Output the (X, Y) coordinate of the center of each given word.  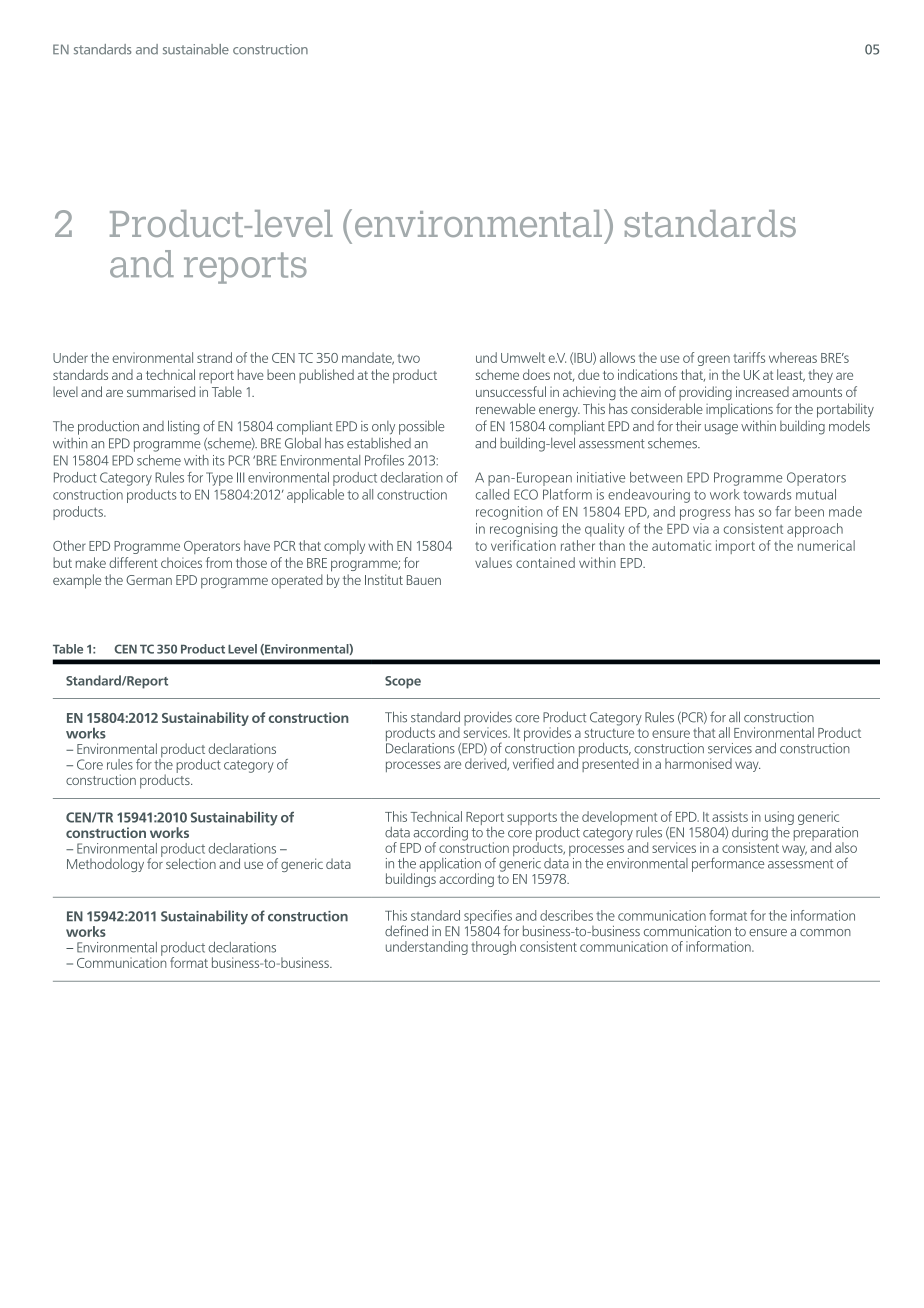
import (735, 547)
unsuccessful (511, 391)
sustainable (196, 49)
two (409, 358)
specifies (488, 918)
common (825, 932)
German (149, 580)
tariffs (749, 357)
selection (191, 863)
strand (214, 357)
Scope (403, 682)
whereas (793, 357)
